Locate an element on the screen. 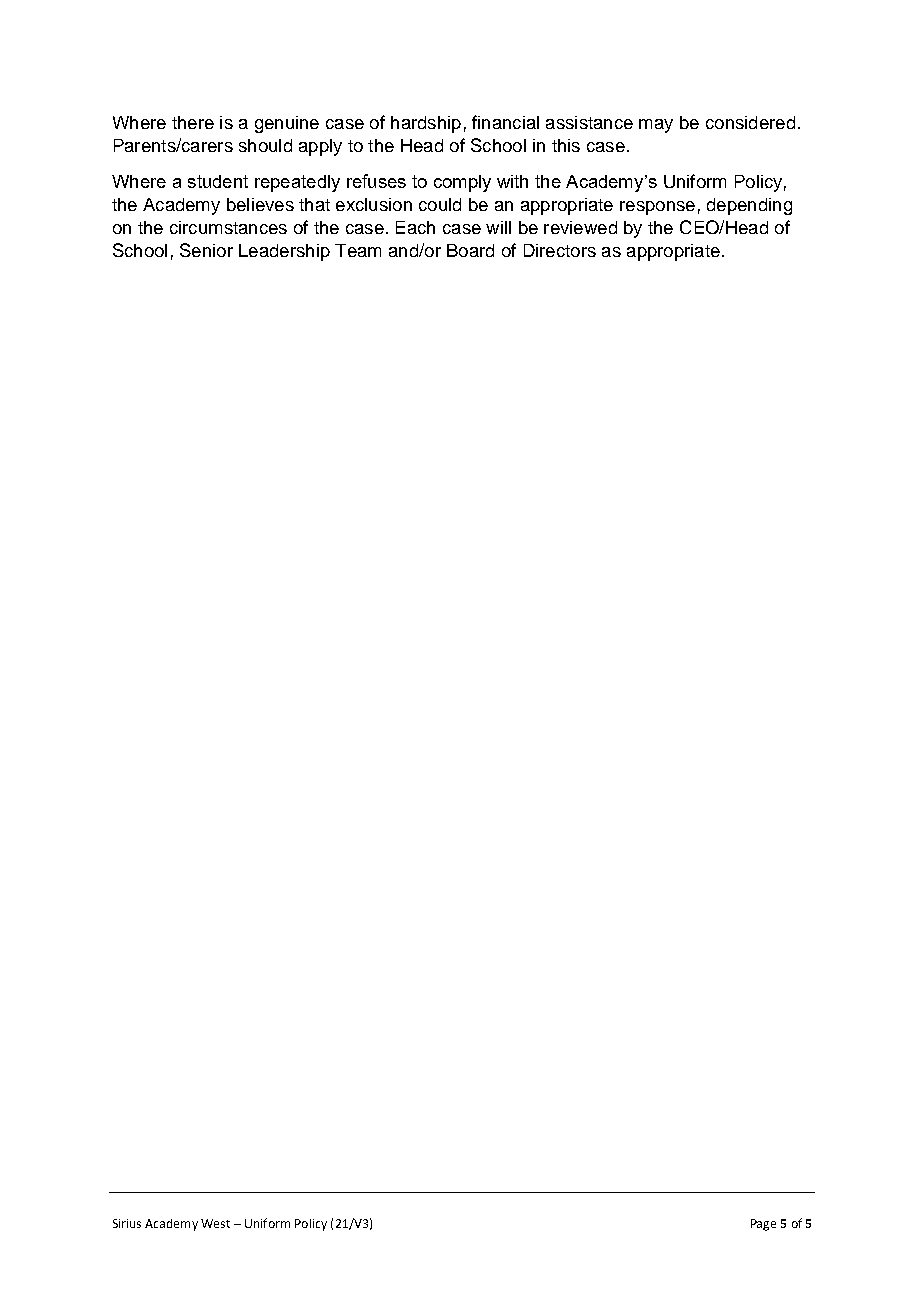 Image resolution: width=924 pixels, height=1308 pixels. Senior is located at coordinates (206, 250).
